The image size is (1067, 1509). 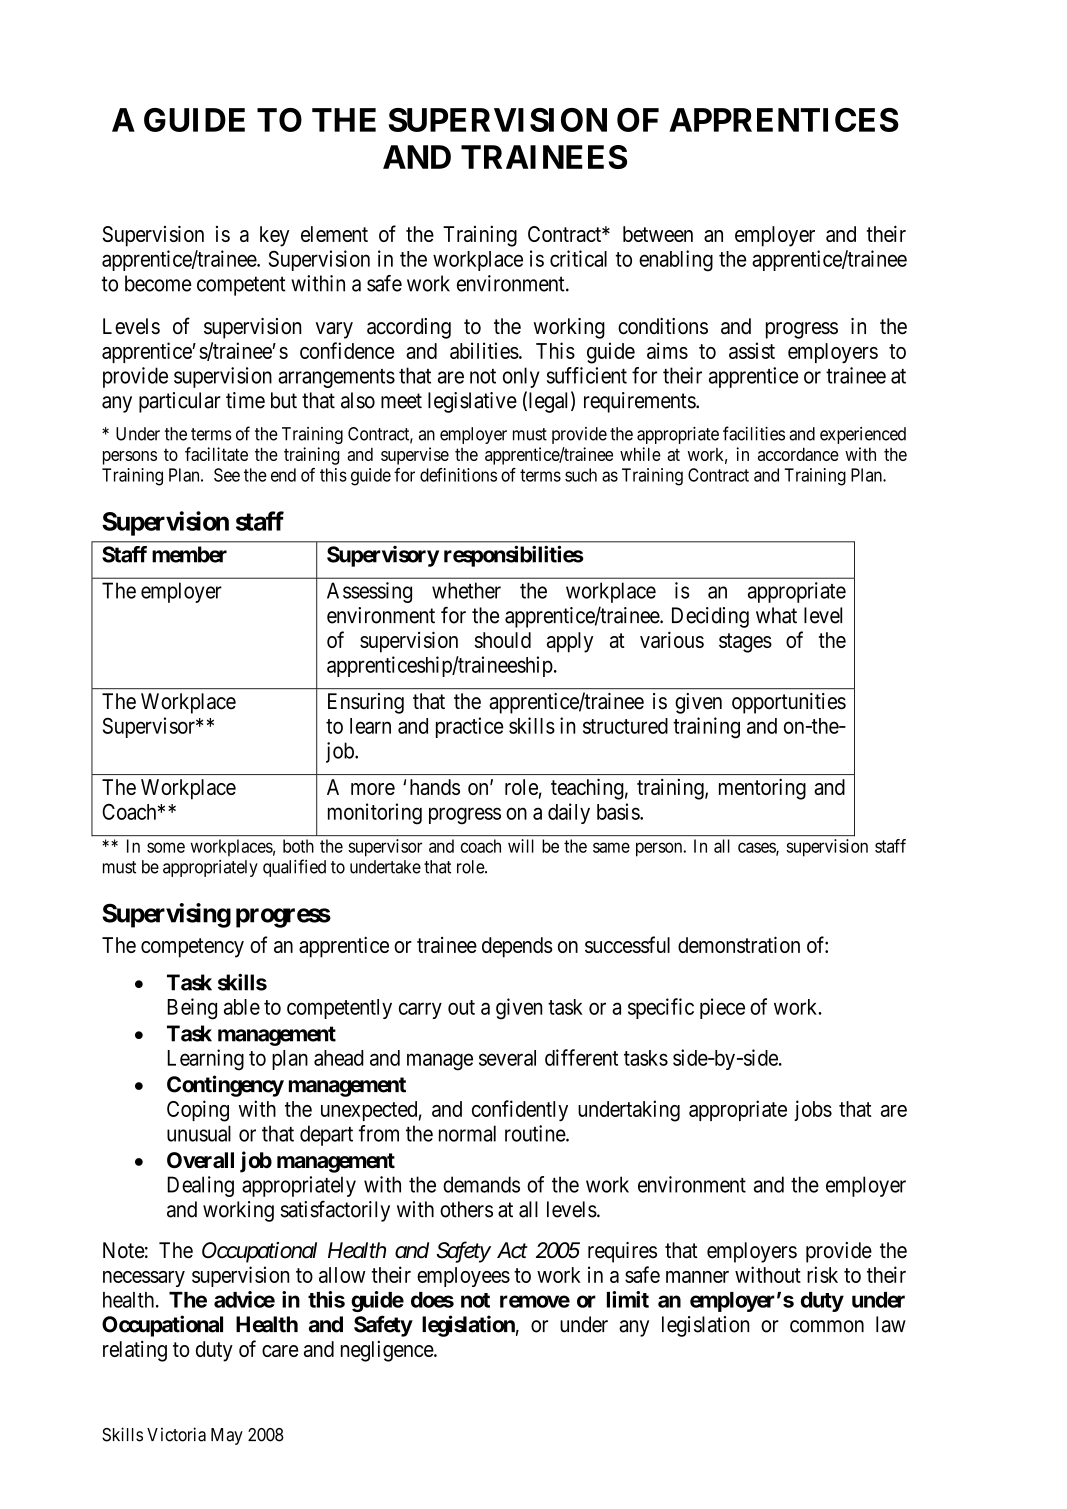 What do you see at coordinates (578, 258) in the screenshot?
I see `critical` at bounding box center [578, 258].
